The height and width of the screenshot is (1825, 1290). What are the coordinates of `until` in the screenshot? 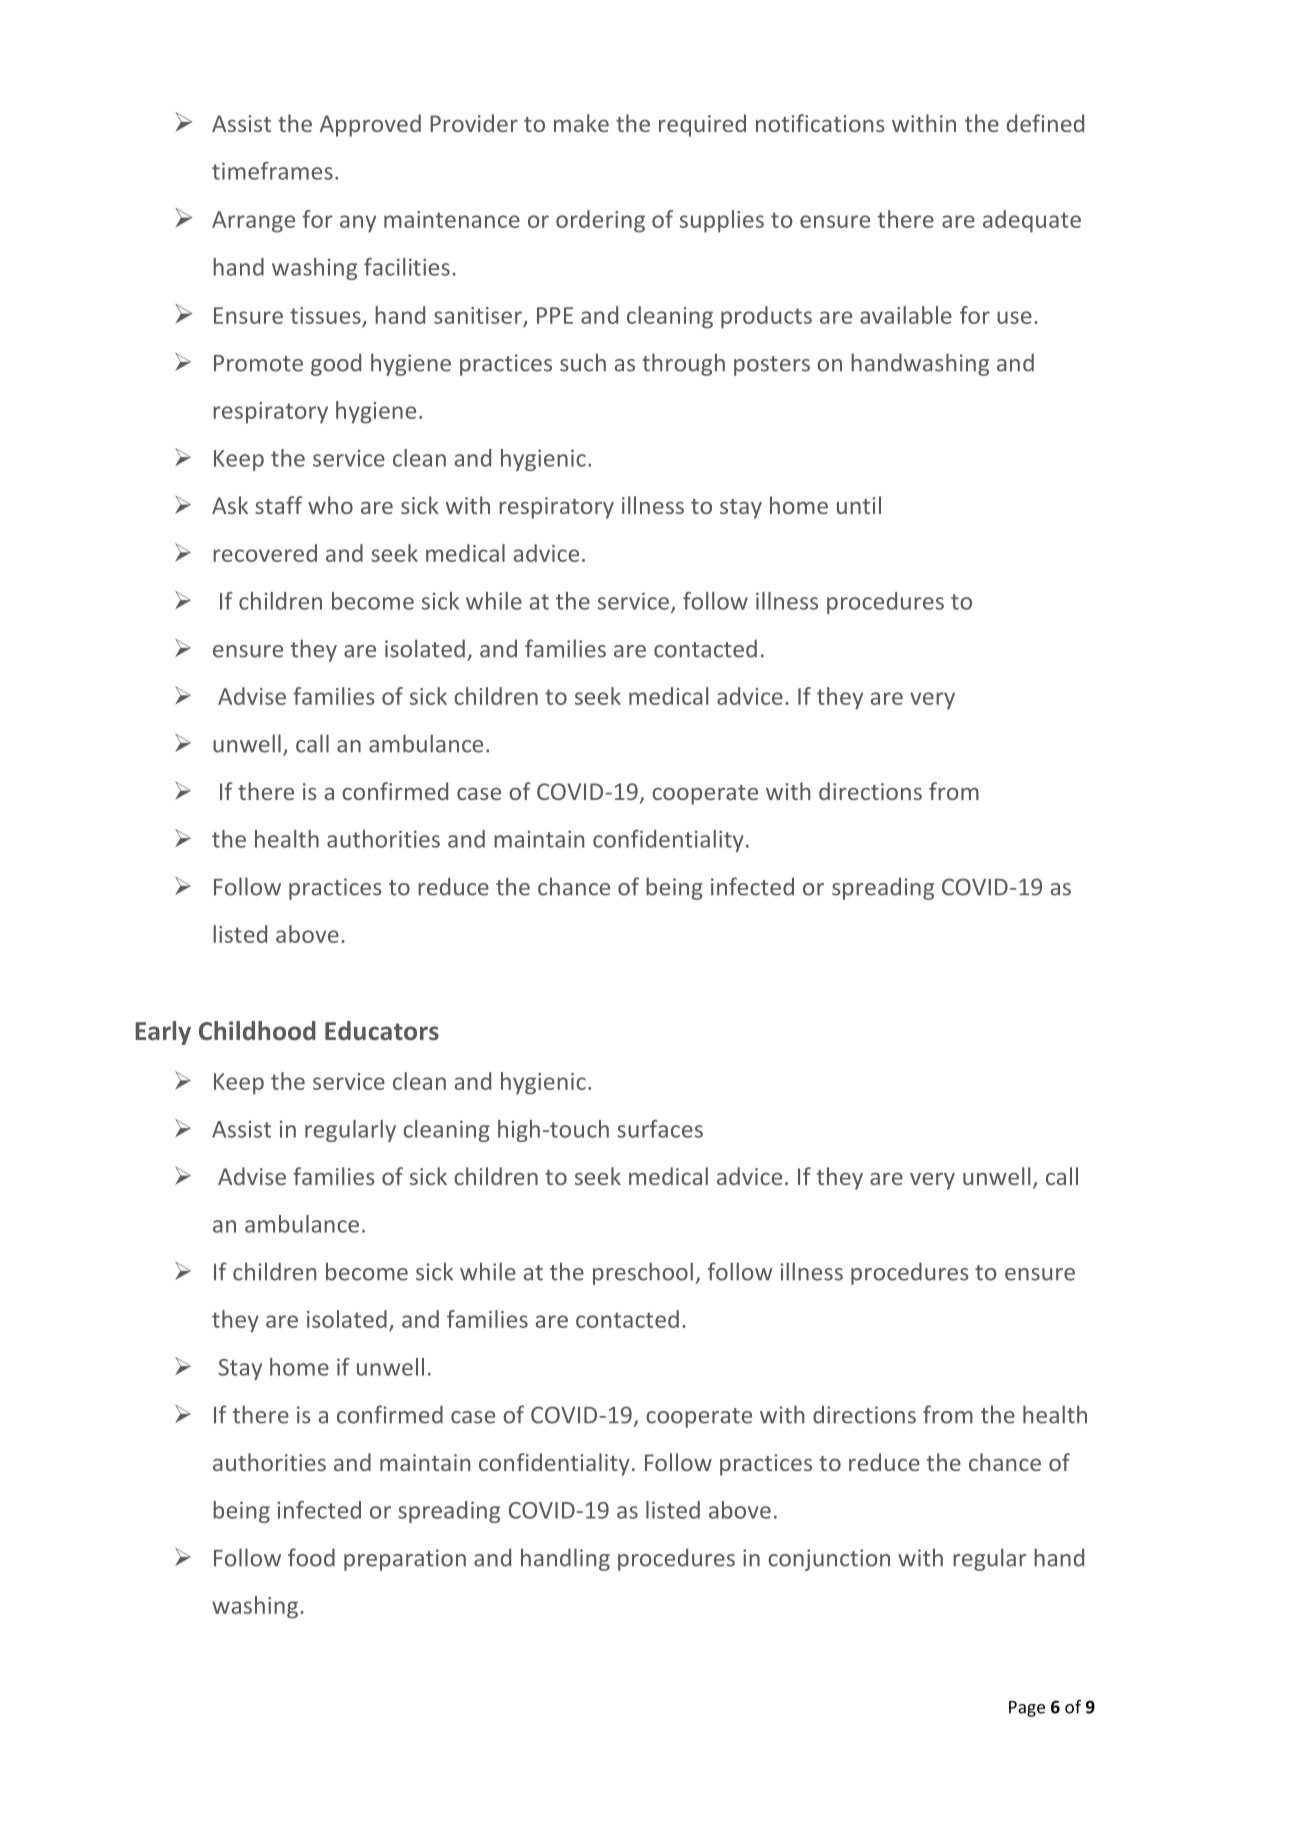 It's located at (859, 505).
